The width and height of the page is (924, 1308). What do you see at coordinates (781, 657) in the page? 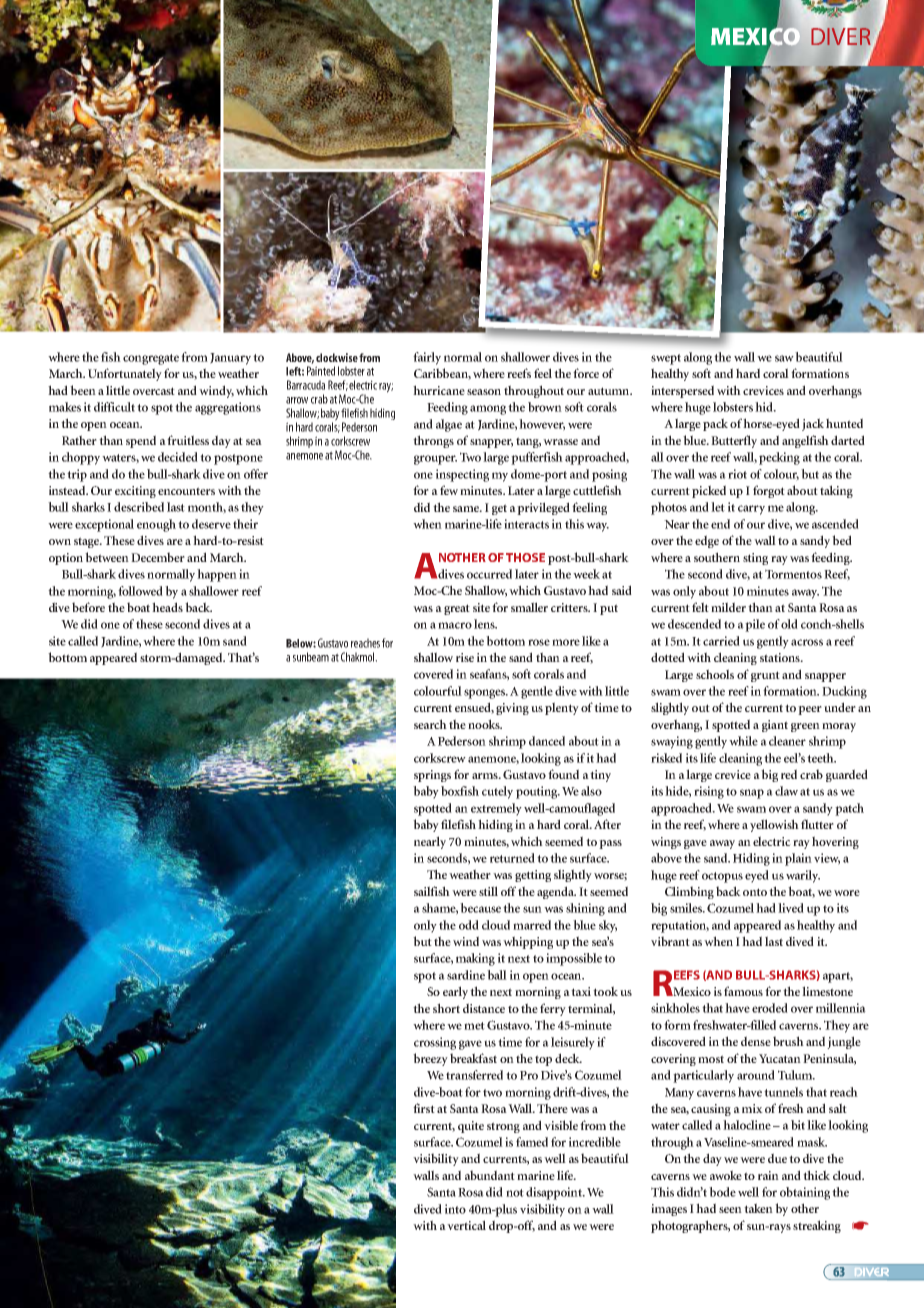
I see `stations` at bounding box center [781, 657].
